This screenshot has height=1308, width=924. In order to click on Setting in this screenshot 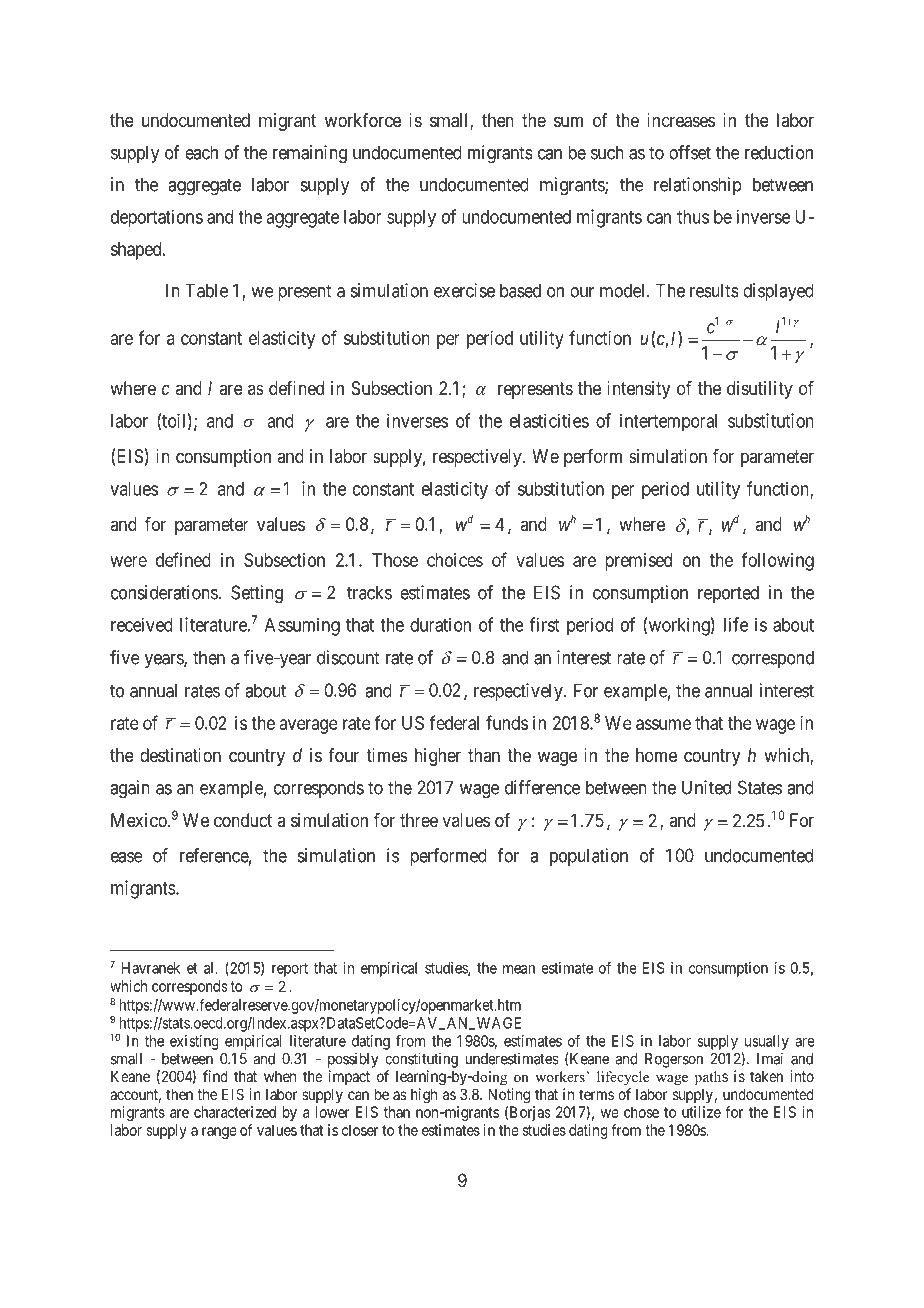, I will do `click(257, 594)`.
